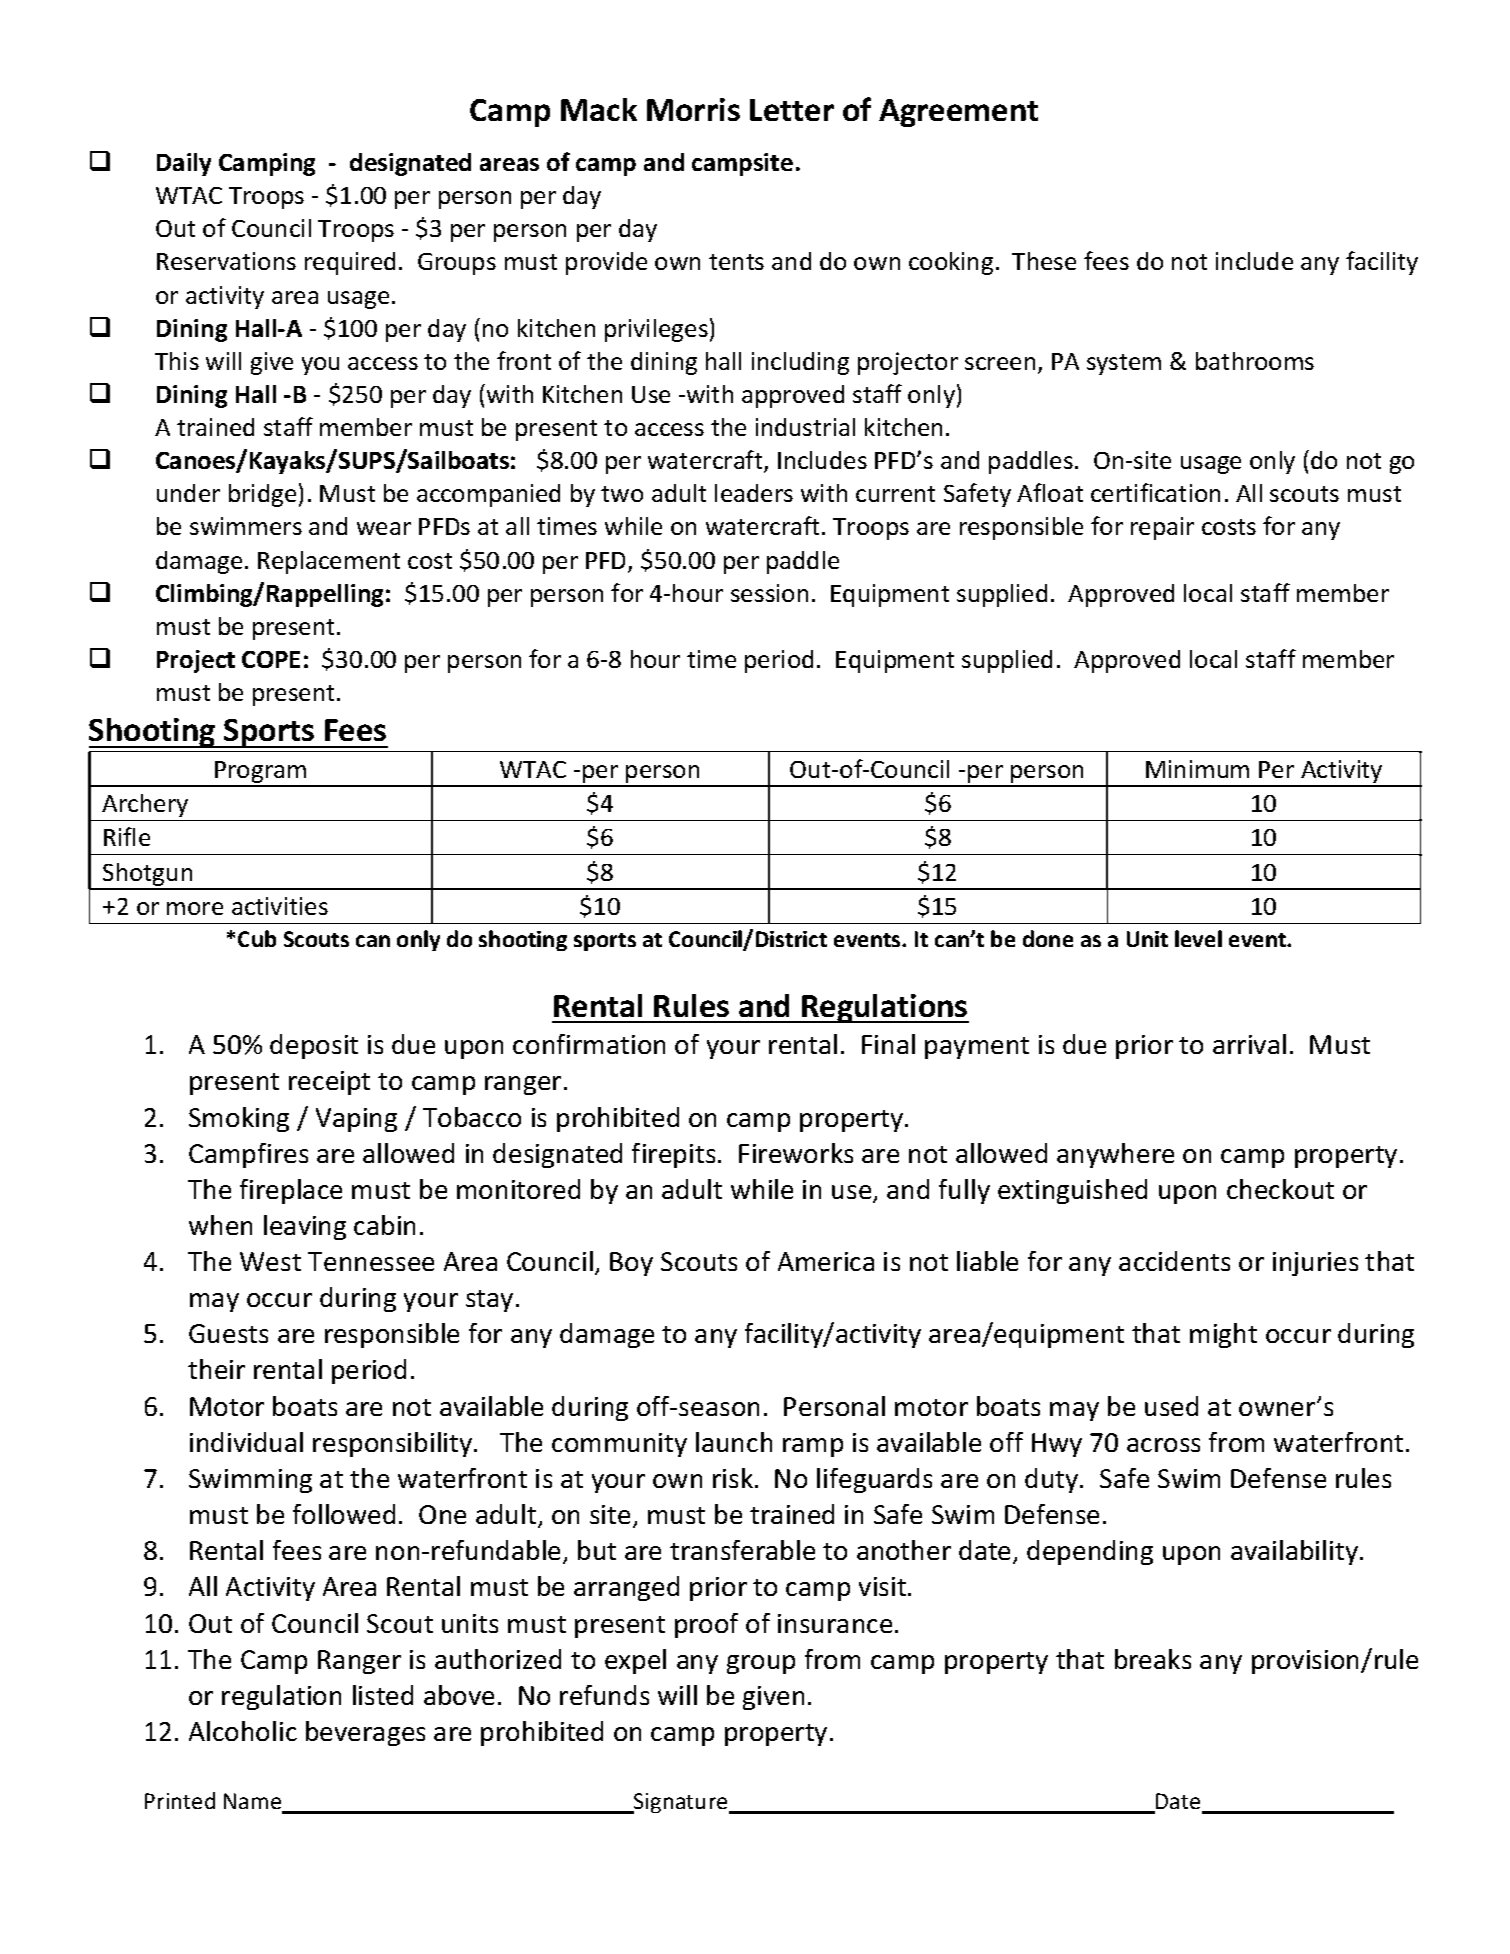 Image resolution: width=1510 pixels, height=1954 pixels. What do you see at coordinates (589, 1044) in the image?
I see `confirmation` at bounding box center [589, 1044].
